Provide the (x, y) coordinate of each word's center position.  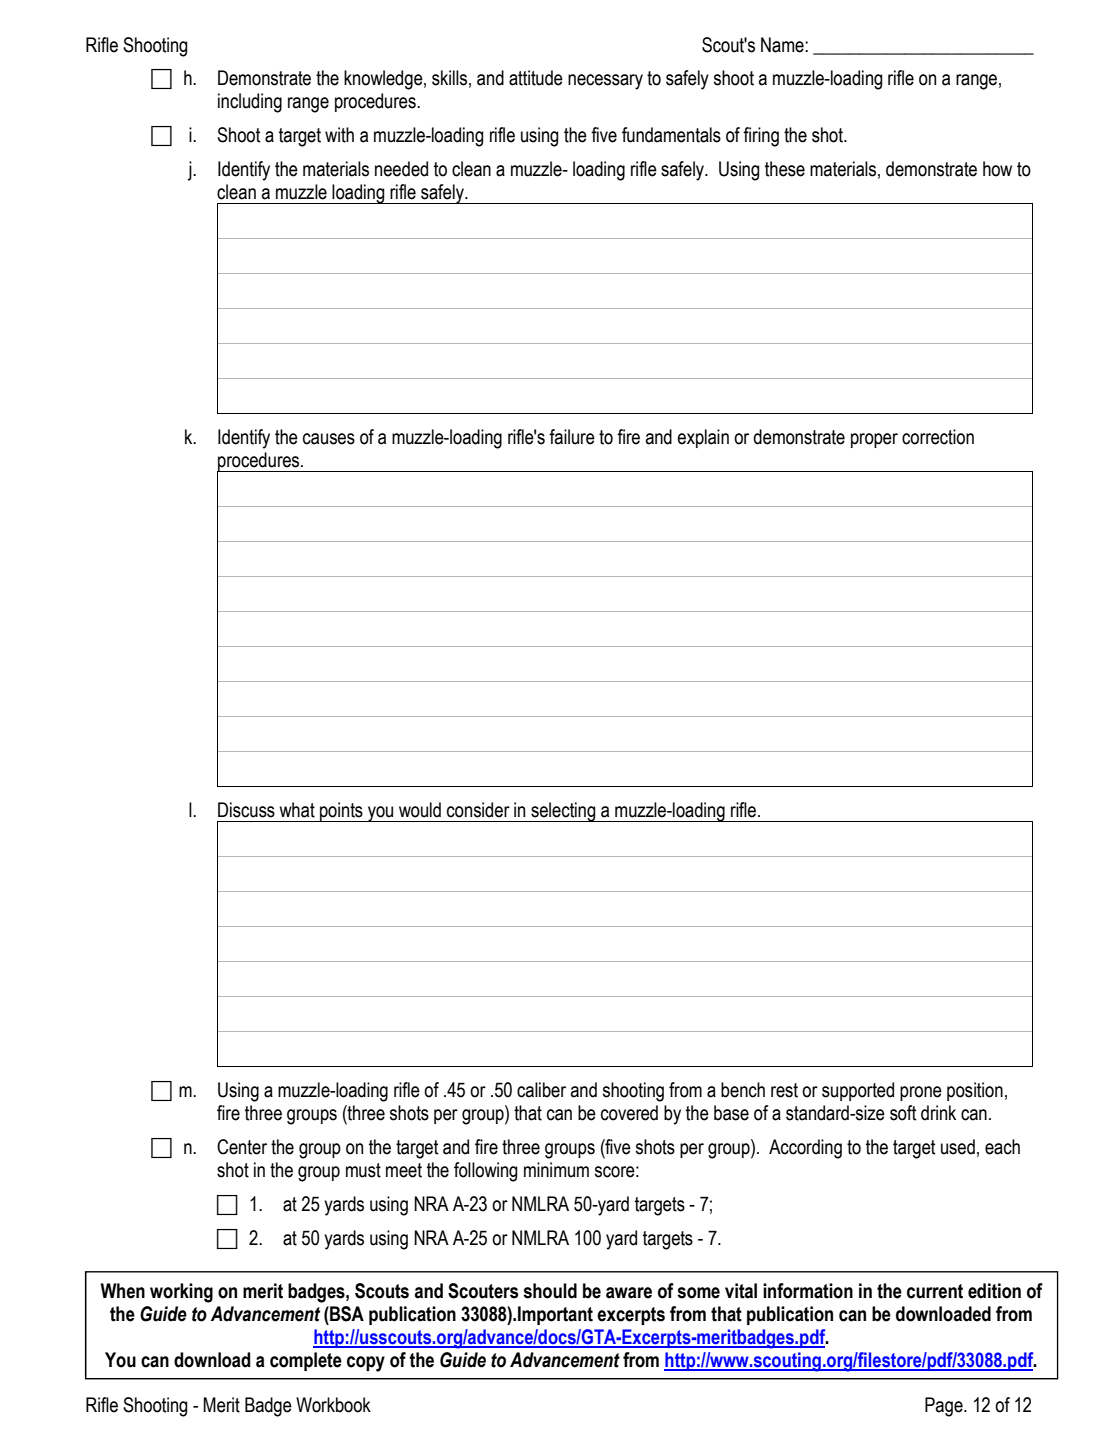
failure (572, 437)
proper (874, 440)
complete (306, 1361)
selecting (563, 812)
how (997, 169)
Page (945, 1407)
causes (329, 439)
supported (858, 1091)
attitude (536, 78)
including (250, 103)
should (550, 1291)
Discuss (246, 810)
